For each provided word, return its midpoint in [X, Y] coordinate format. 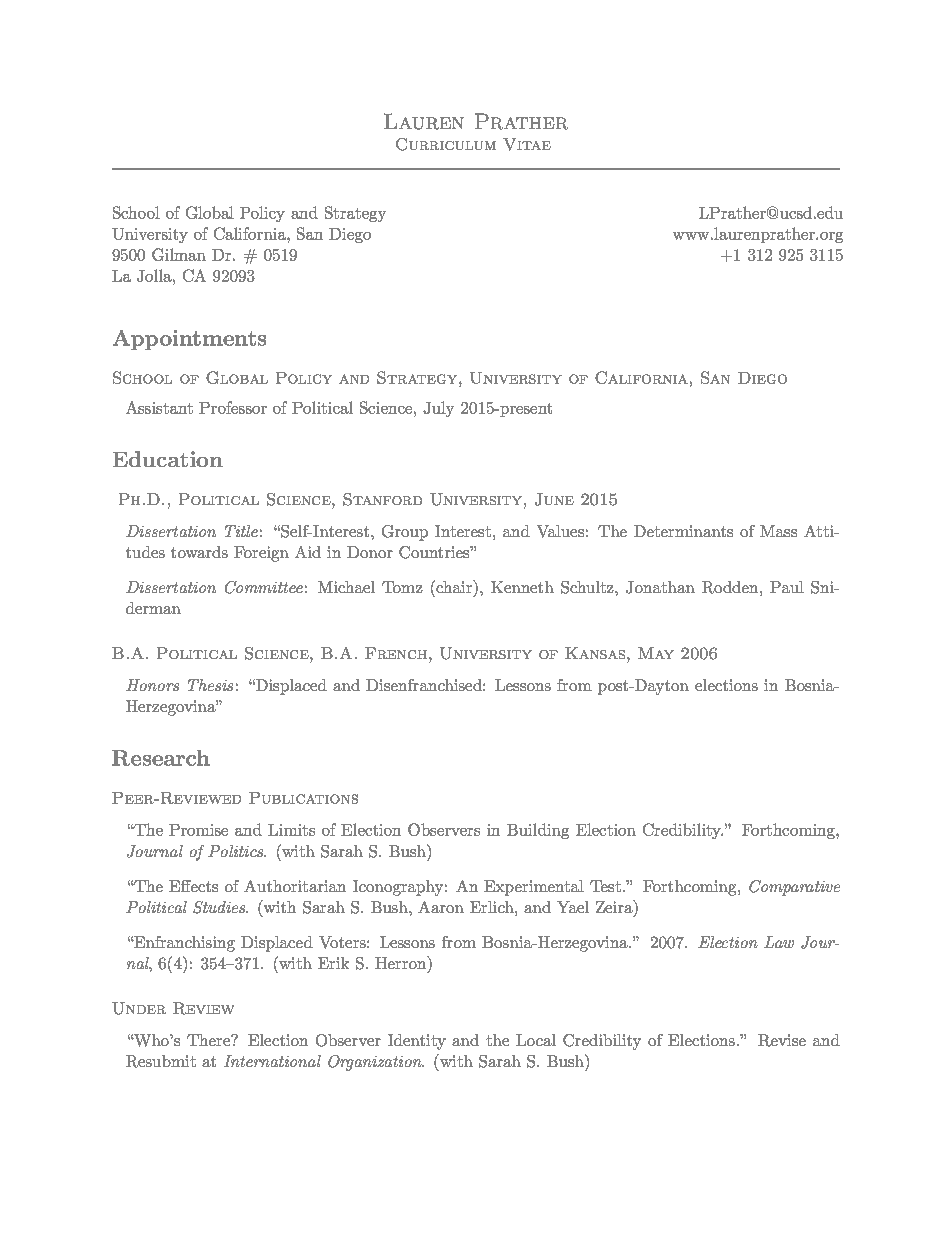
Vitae [527, 144]
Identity [417, 1042]
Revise [782, 1040]
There [209, 1040]
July [438, 409]
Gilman [179, 254]
